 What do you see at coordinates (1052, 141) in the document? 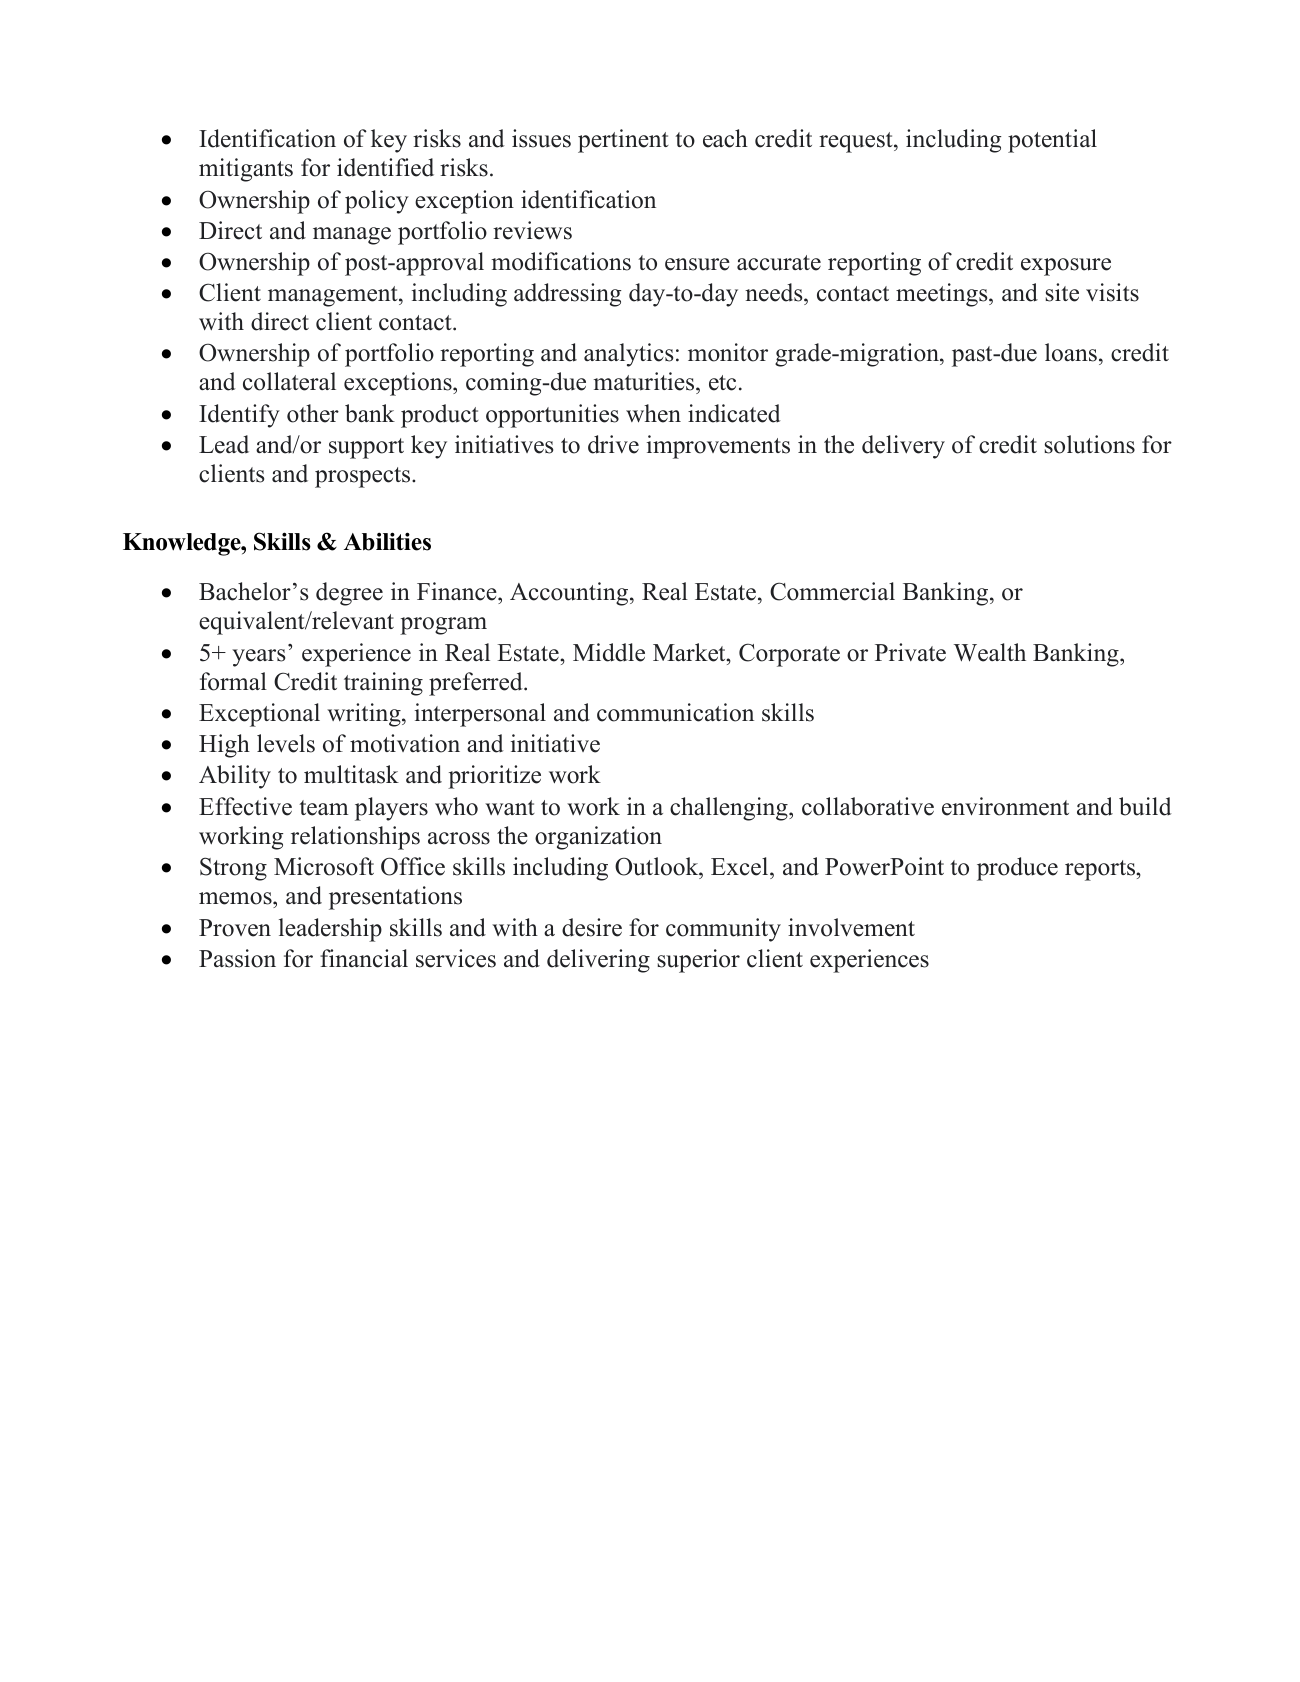
I see `potential` at bounding box center [1052, 141].
